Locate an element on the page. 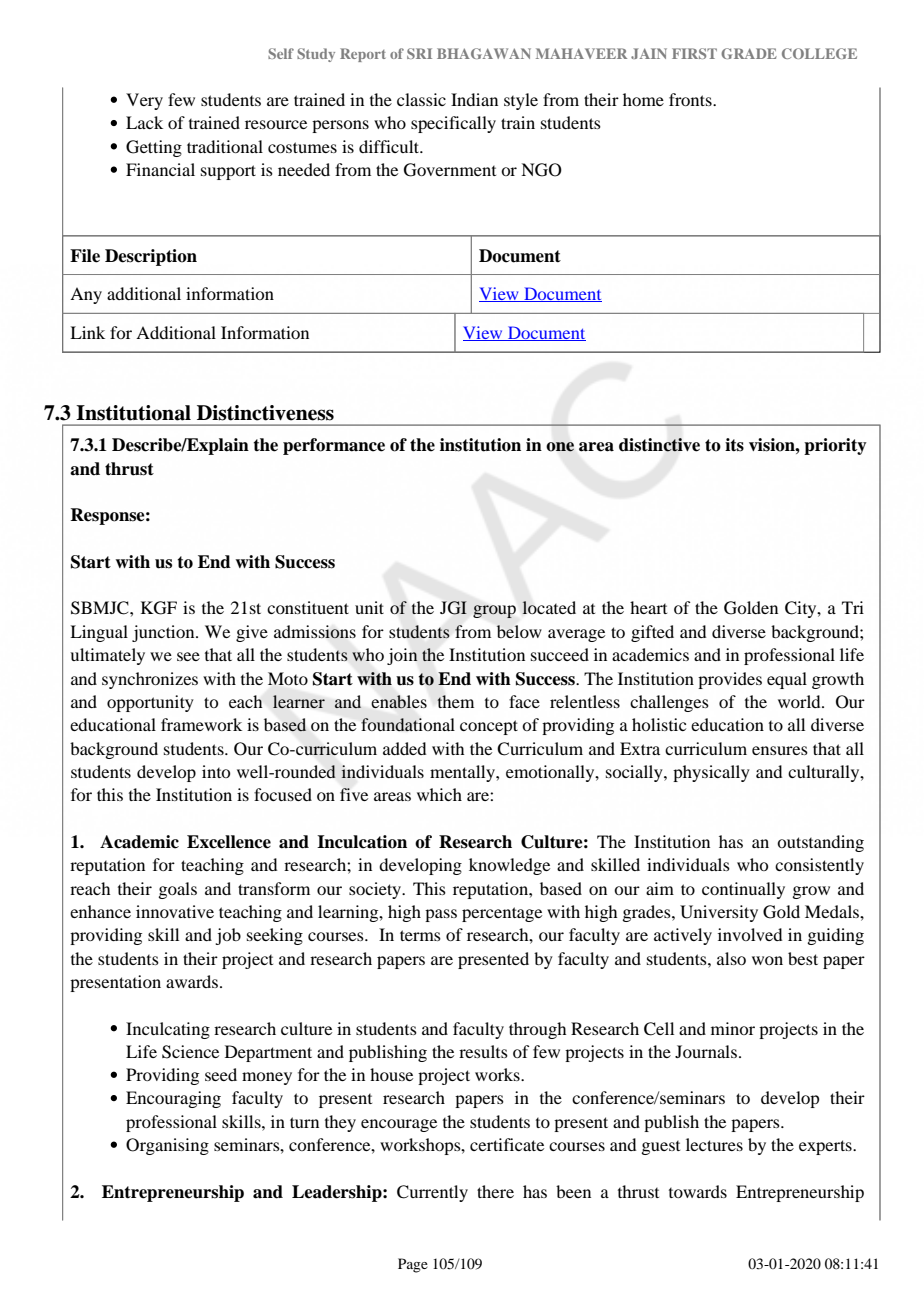 The height and width of the image is (1308, 924). Indian is located at coordinates (474, 99).
